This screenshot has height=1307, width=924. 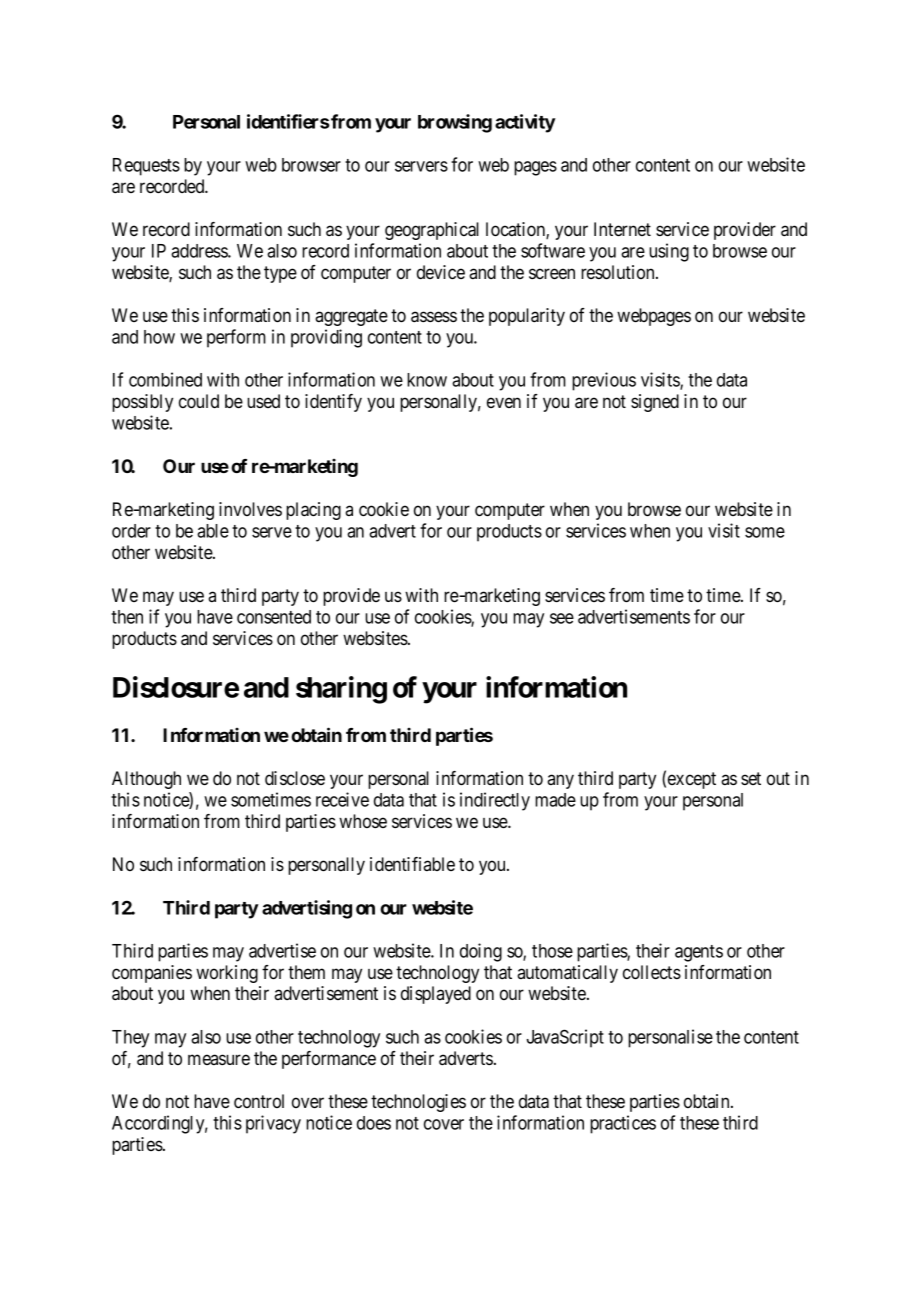 I want to click on consented, so click(x=274, y=617).
